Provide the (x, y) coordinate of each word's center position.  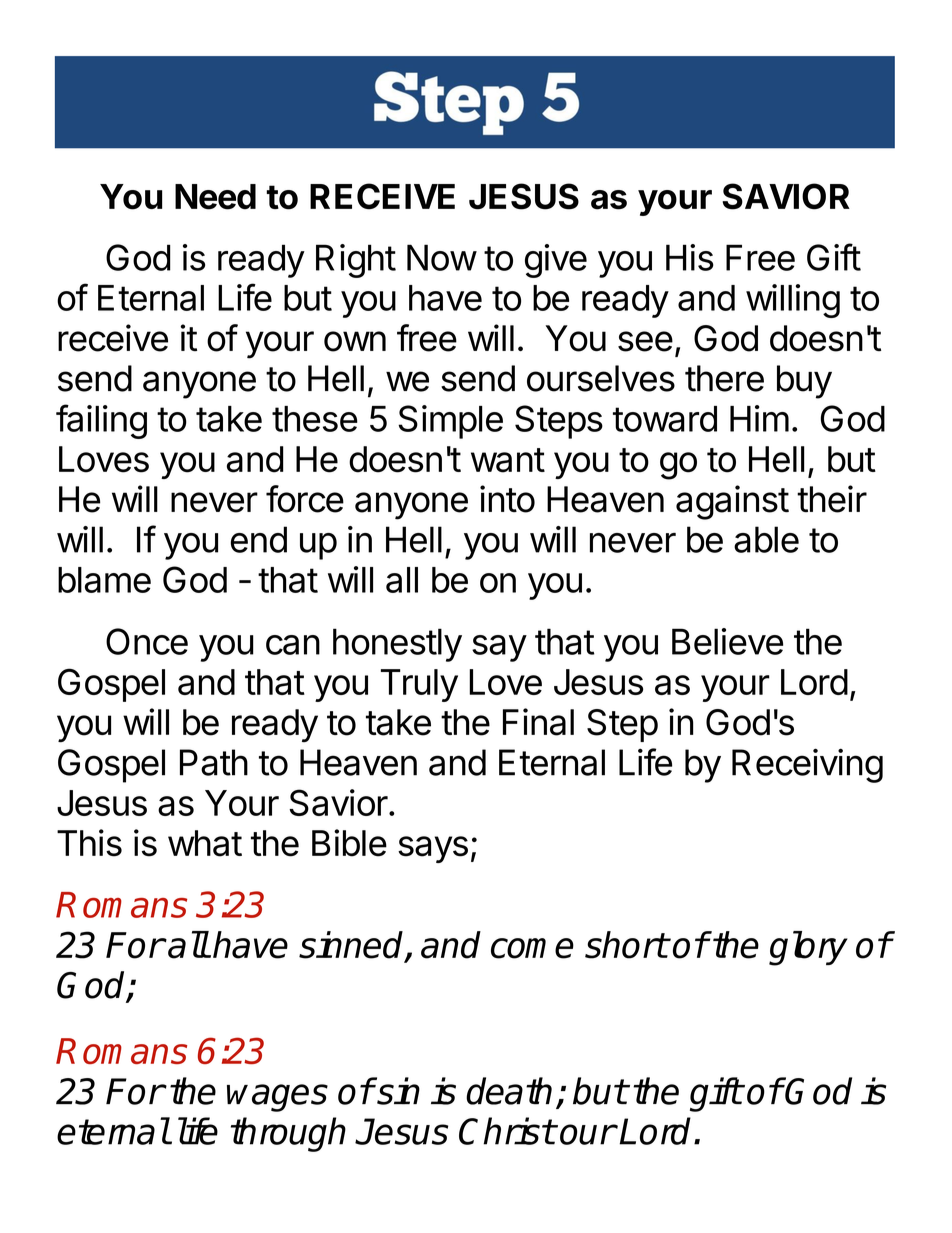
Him (759, 418)
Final (538, 722)
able (766, 539)
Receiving (807, 765)
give (556, 261)
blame (104, 580)
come (532, 948)
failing (101, 421)
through (288, 1134)
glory (808, 948)
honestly (397, 645)
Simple (450, 422)
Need (215, 197)
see (645, 341)
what (205, 843)
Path (214, 762)
